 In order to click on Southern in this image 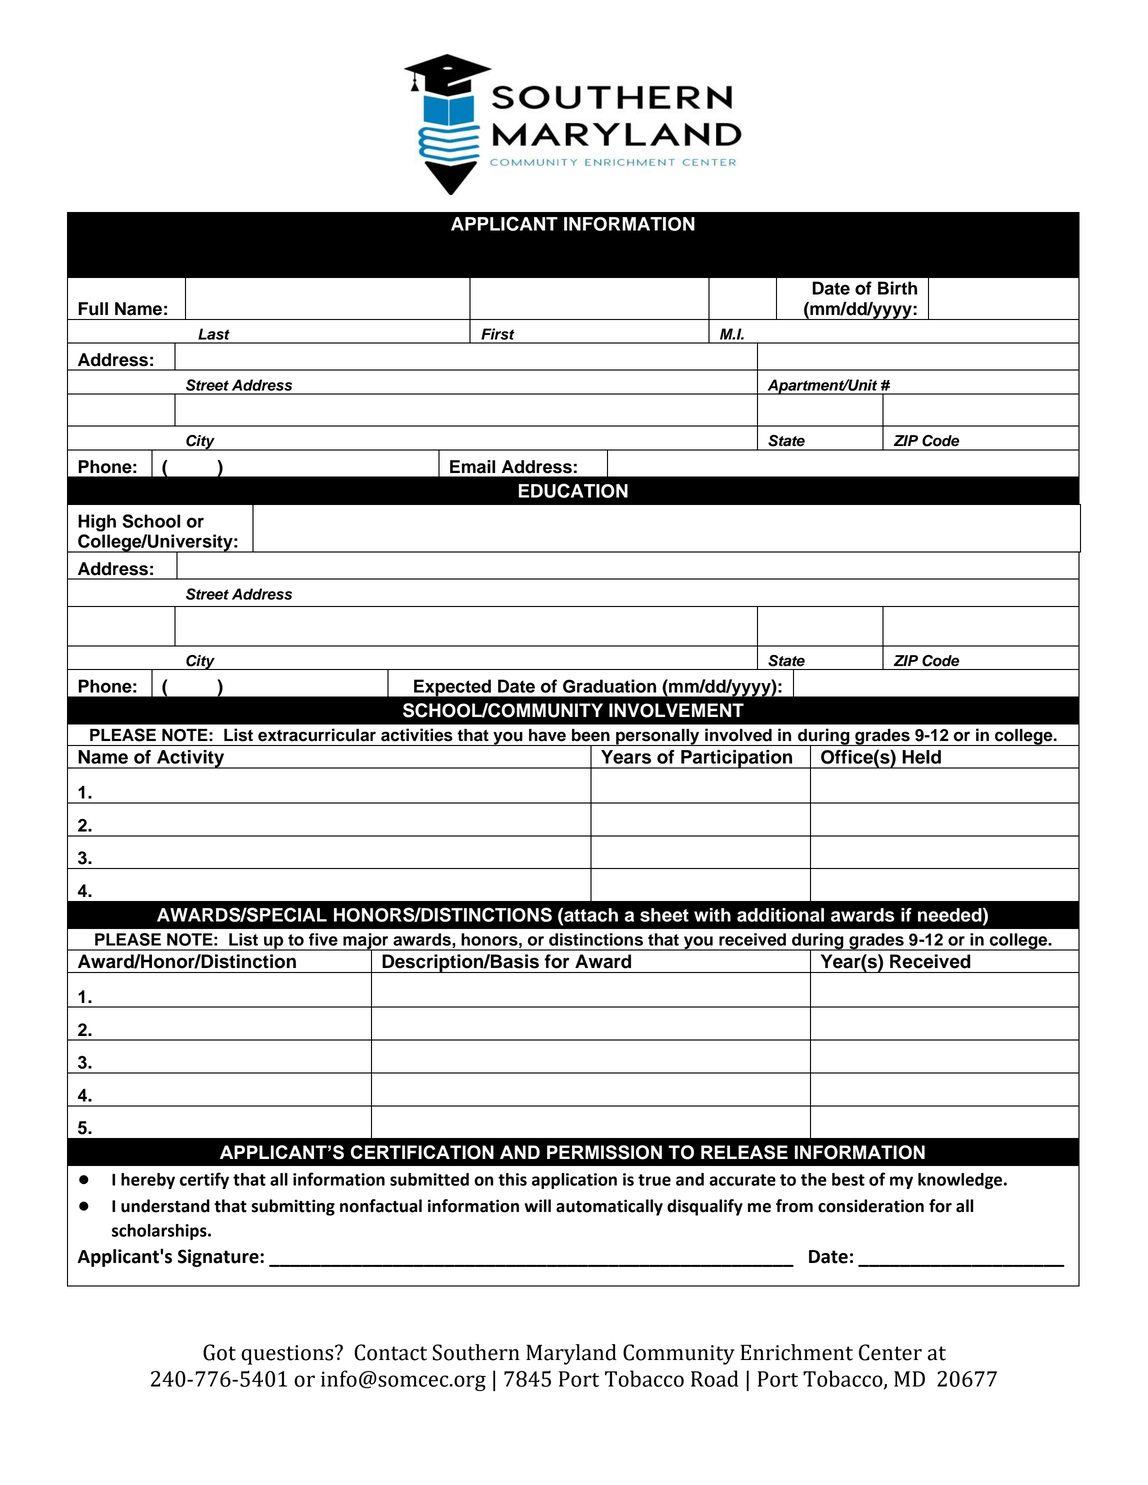, I will do `click(476, 1352)`.
